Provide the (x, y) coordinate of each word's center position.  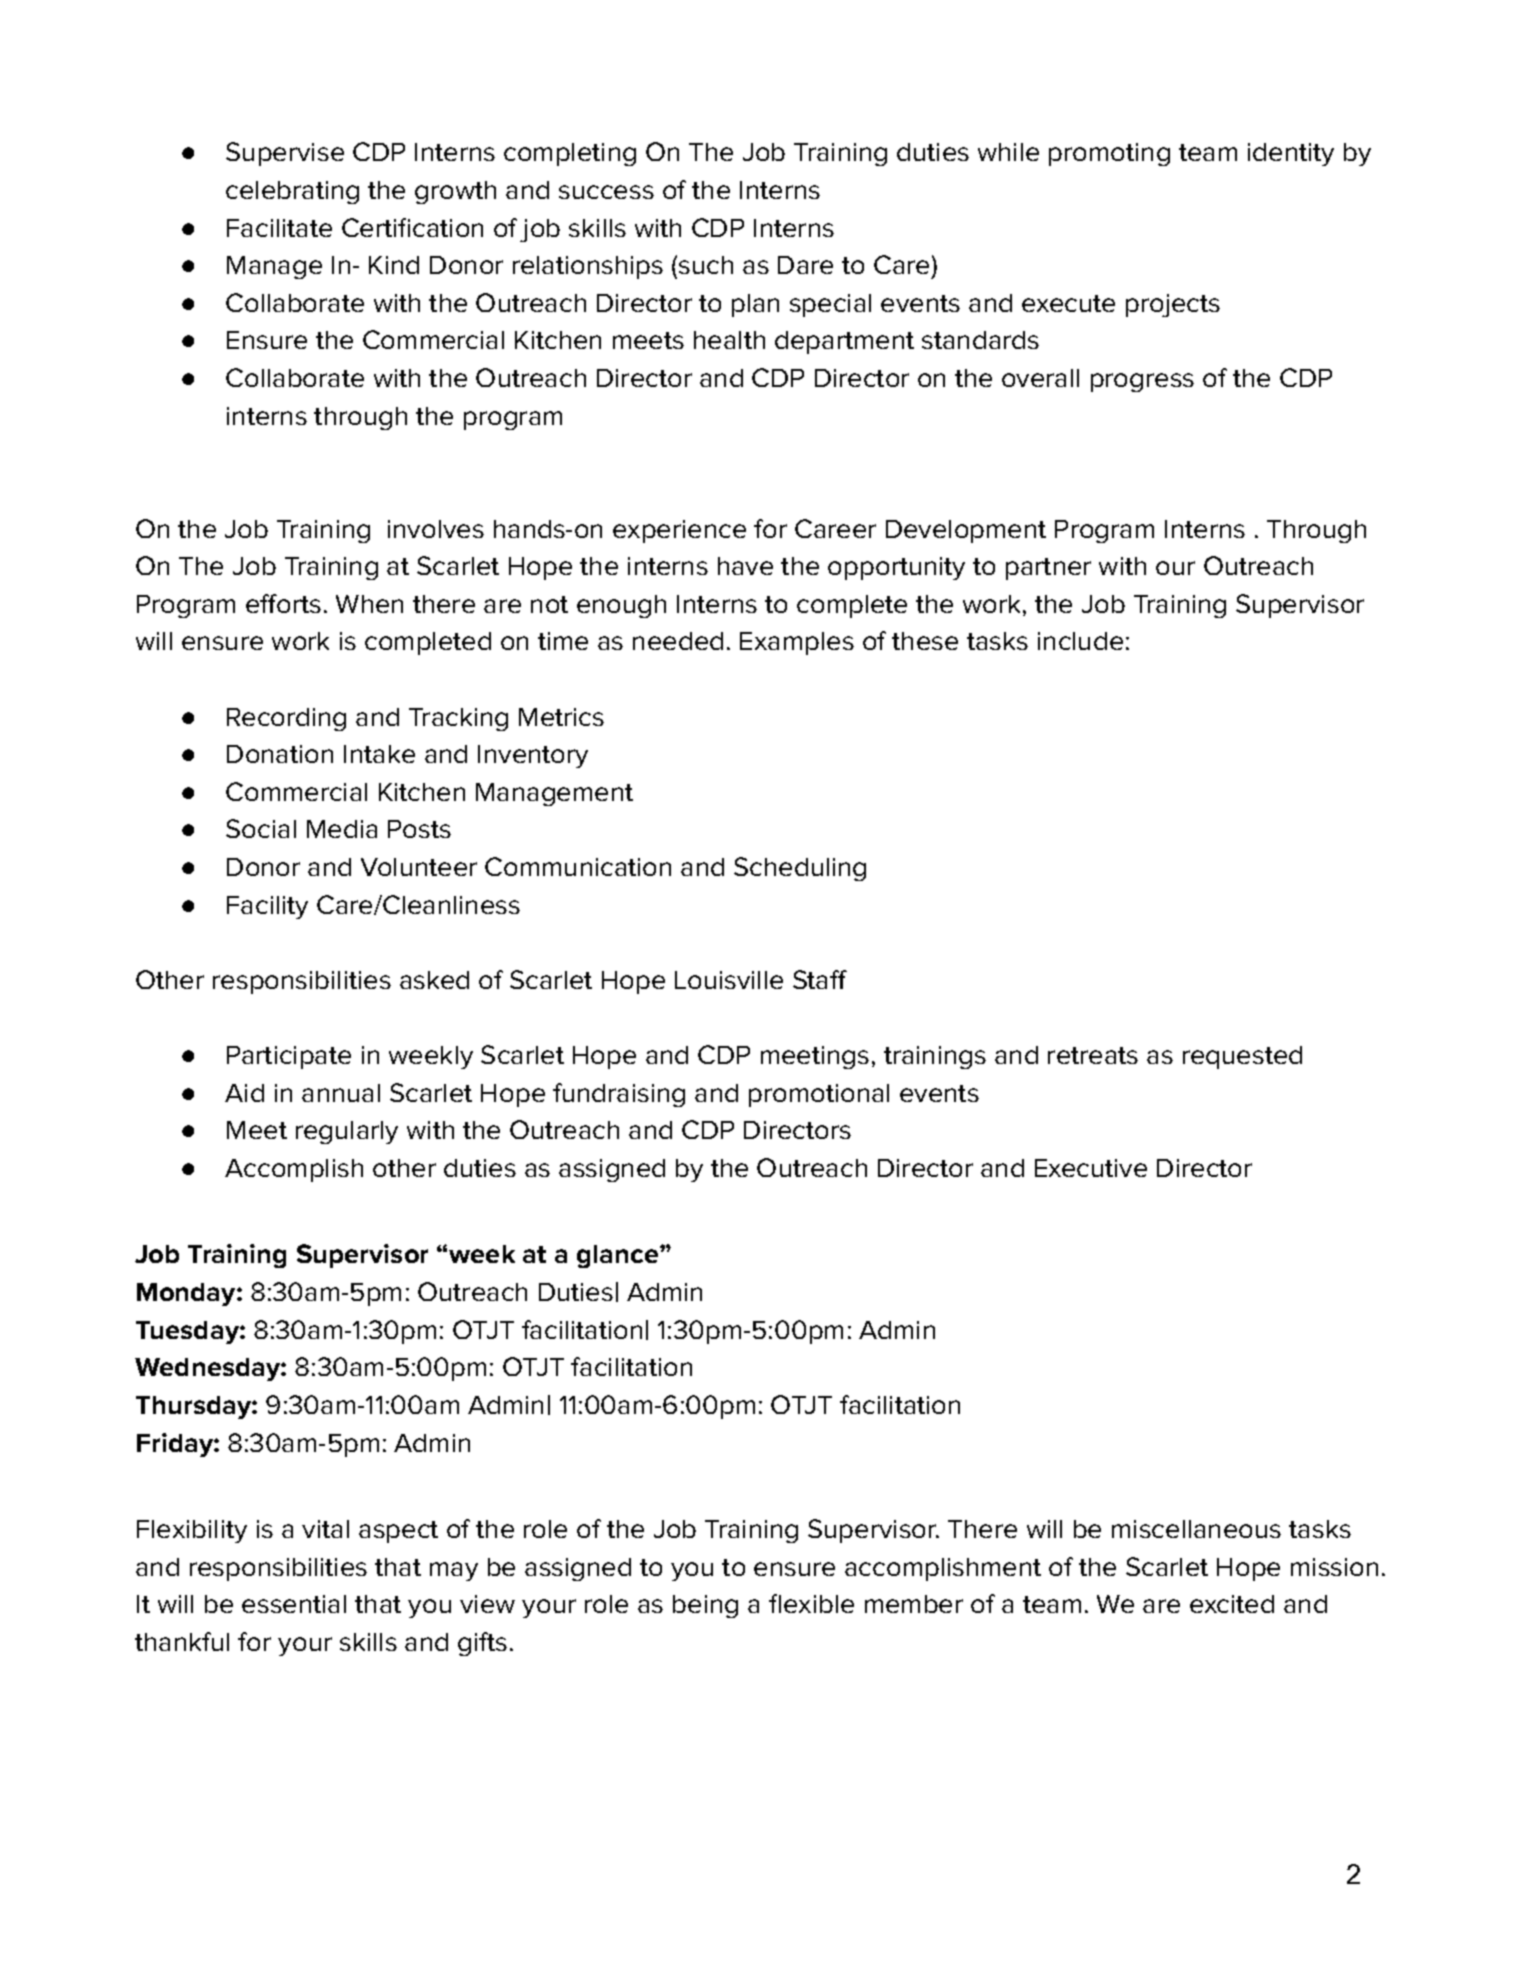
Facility (267, 907)
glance (619, 1256)
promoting (1109, 154)
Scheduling (800, 869)
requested (1242, 1057)
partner (1048, 569)
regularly (347, 1132)
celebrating (292, 192)
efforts (283, 603)
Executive (1091, 1168)
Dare (805, 265)
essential (294, 1604)
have (745, 566)
